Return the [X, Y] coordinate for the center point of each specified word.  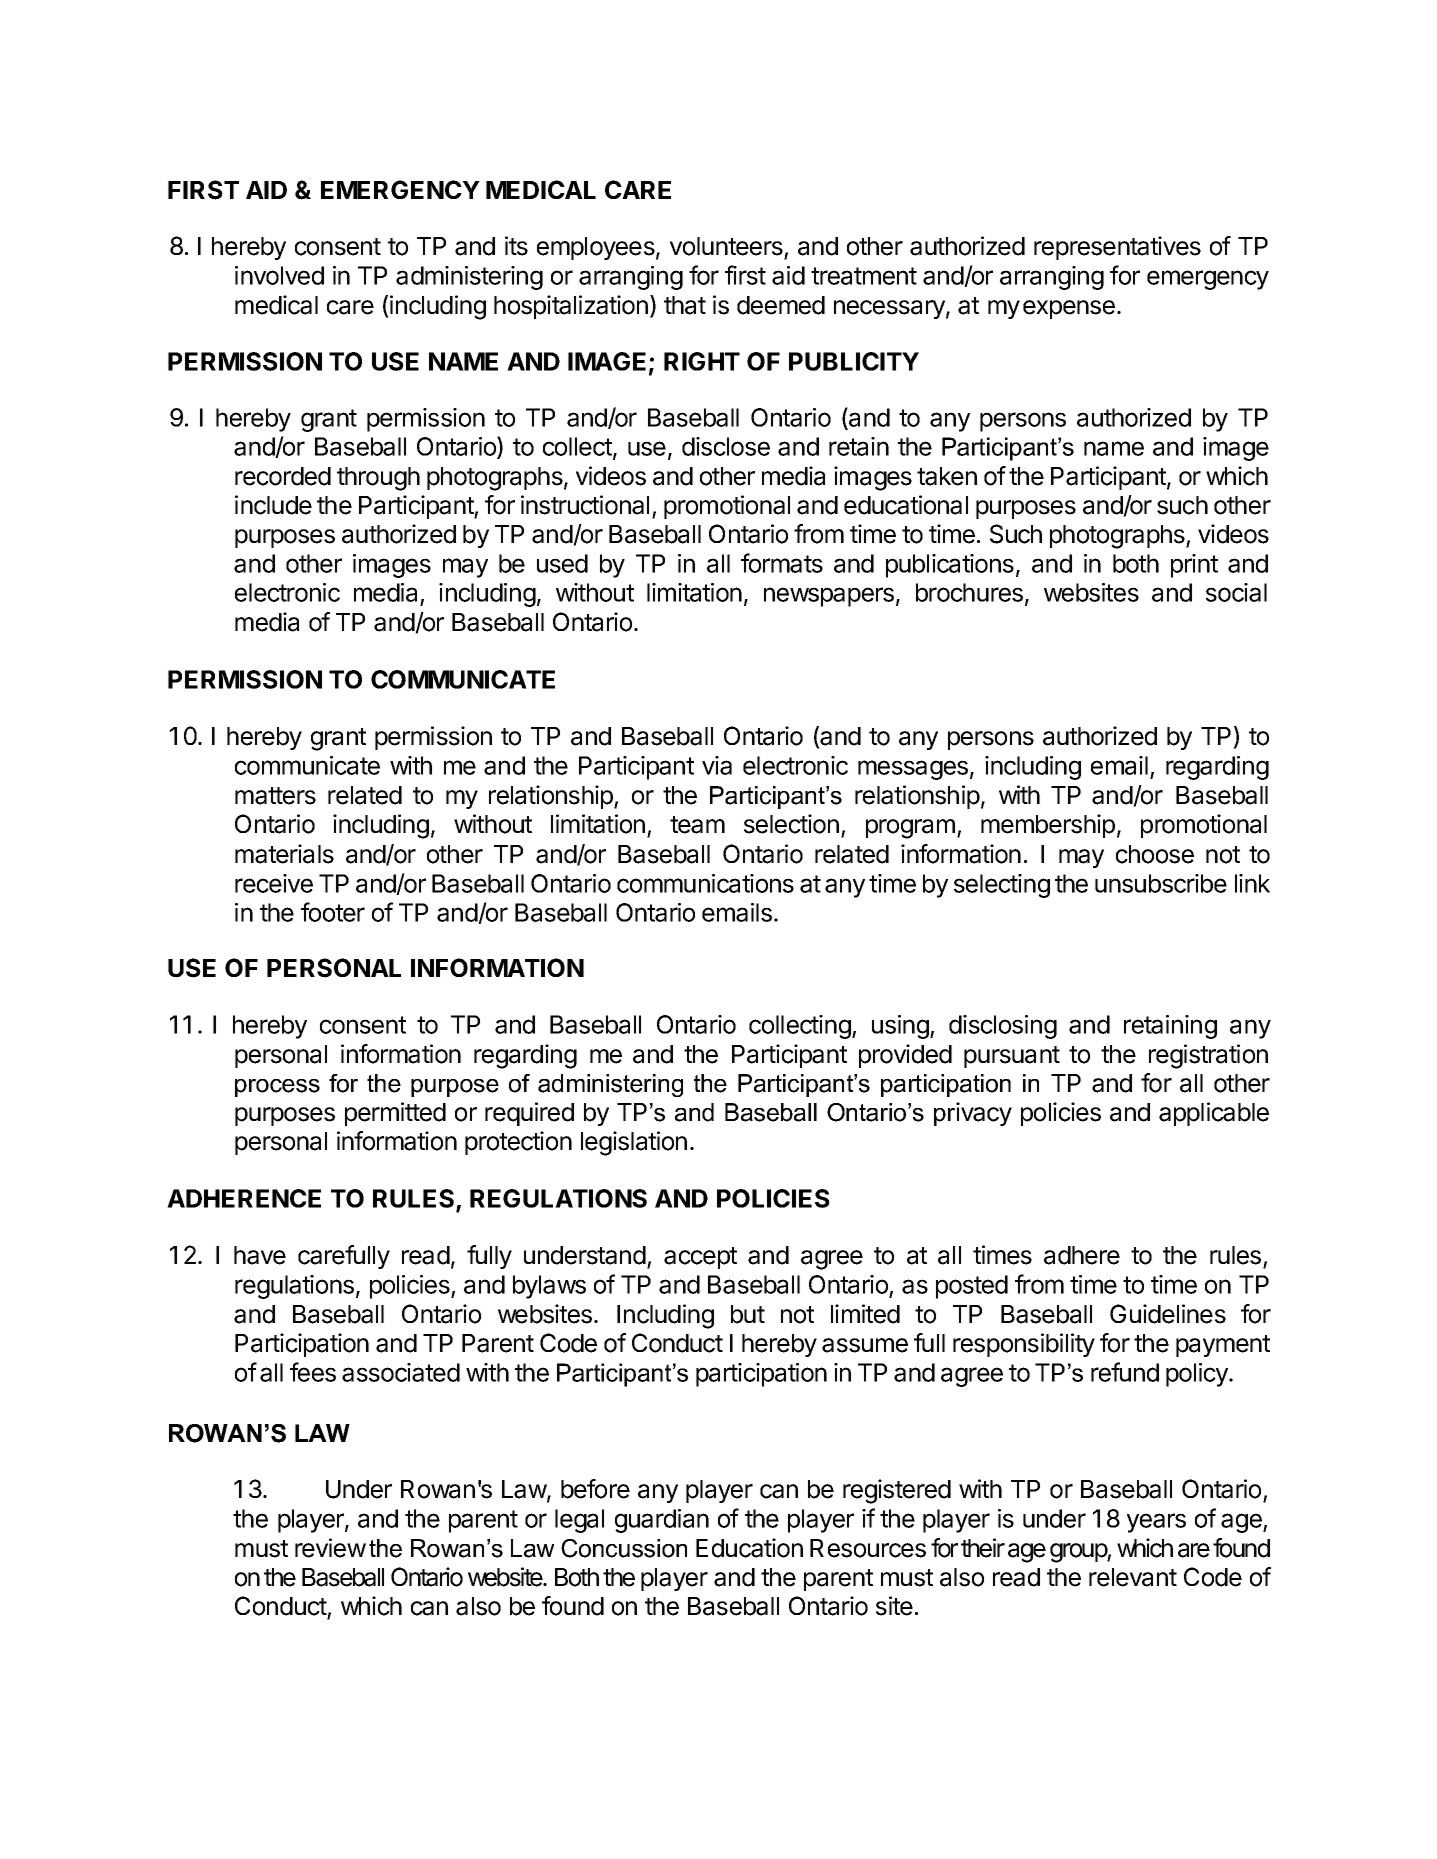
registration [1208, 1056]
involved [279, 275]
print [1194, 566]
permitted [395, 1114]
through [378, 479]
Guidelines [1168, 1314]
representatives [1117, 248]
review [330, 1548]
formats [782, 563]
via [717, 765]
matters [275, 796]
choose [1155, 854]
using [901, 1027]
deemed [781, 305]
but [748, 1314]
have [260, 1255]
